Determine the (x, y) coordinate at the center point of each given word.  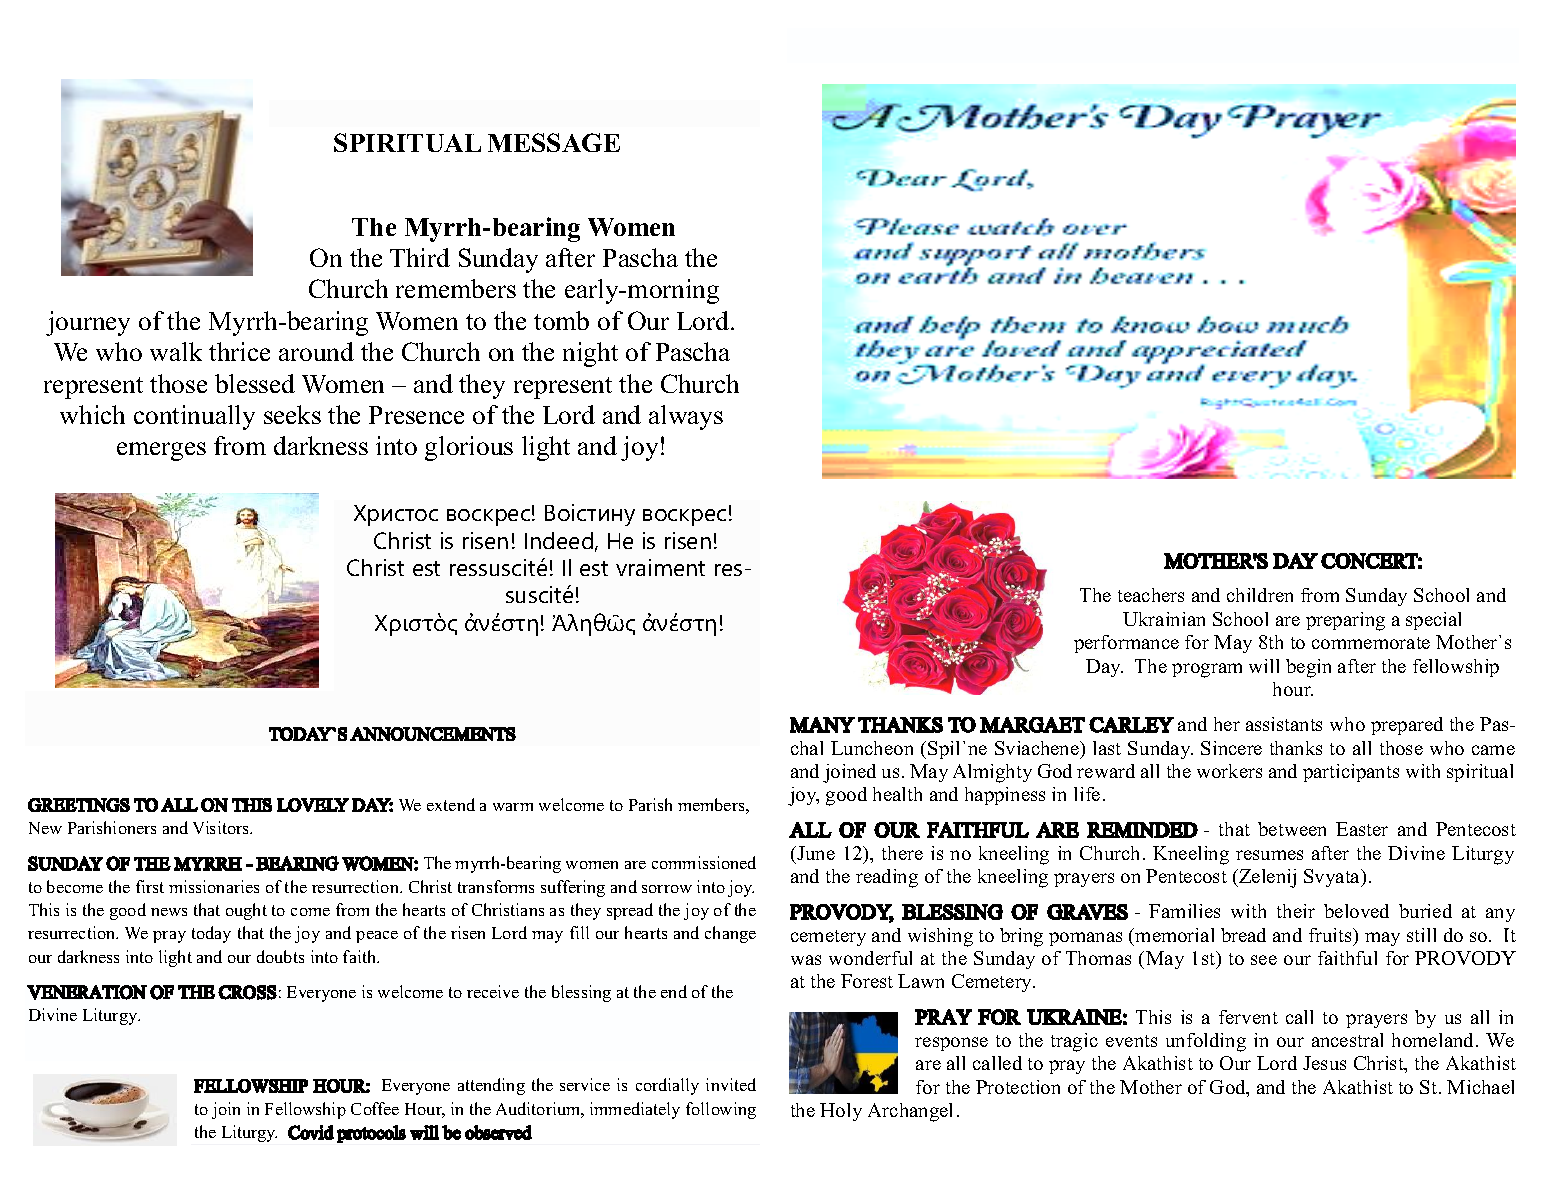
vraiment (660, 567)
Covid (311, 1132)
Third (420, 257)
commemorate (1371, 643)
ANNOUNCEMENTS (433, 734)
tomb (561, 320)
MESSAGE (554, 142)
